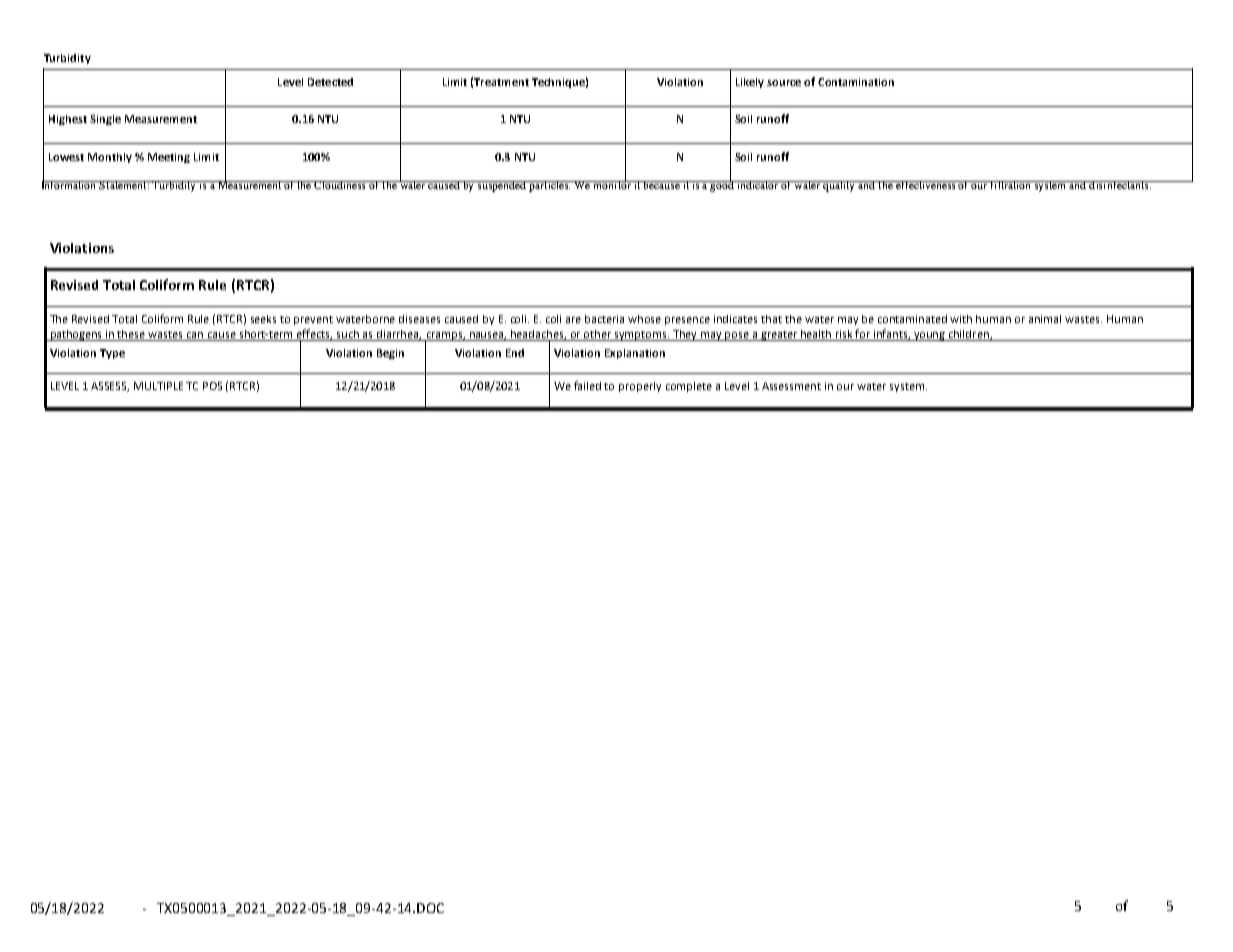 Image resolution: width=1233 pixels, height=952 pixels. Describe the element at coordinates (856, 82) in the document. I see `Contamination` at that location.
